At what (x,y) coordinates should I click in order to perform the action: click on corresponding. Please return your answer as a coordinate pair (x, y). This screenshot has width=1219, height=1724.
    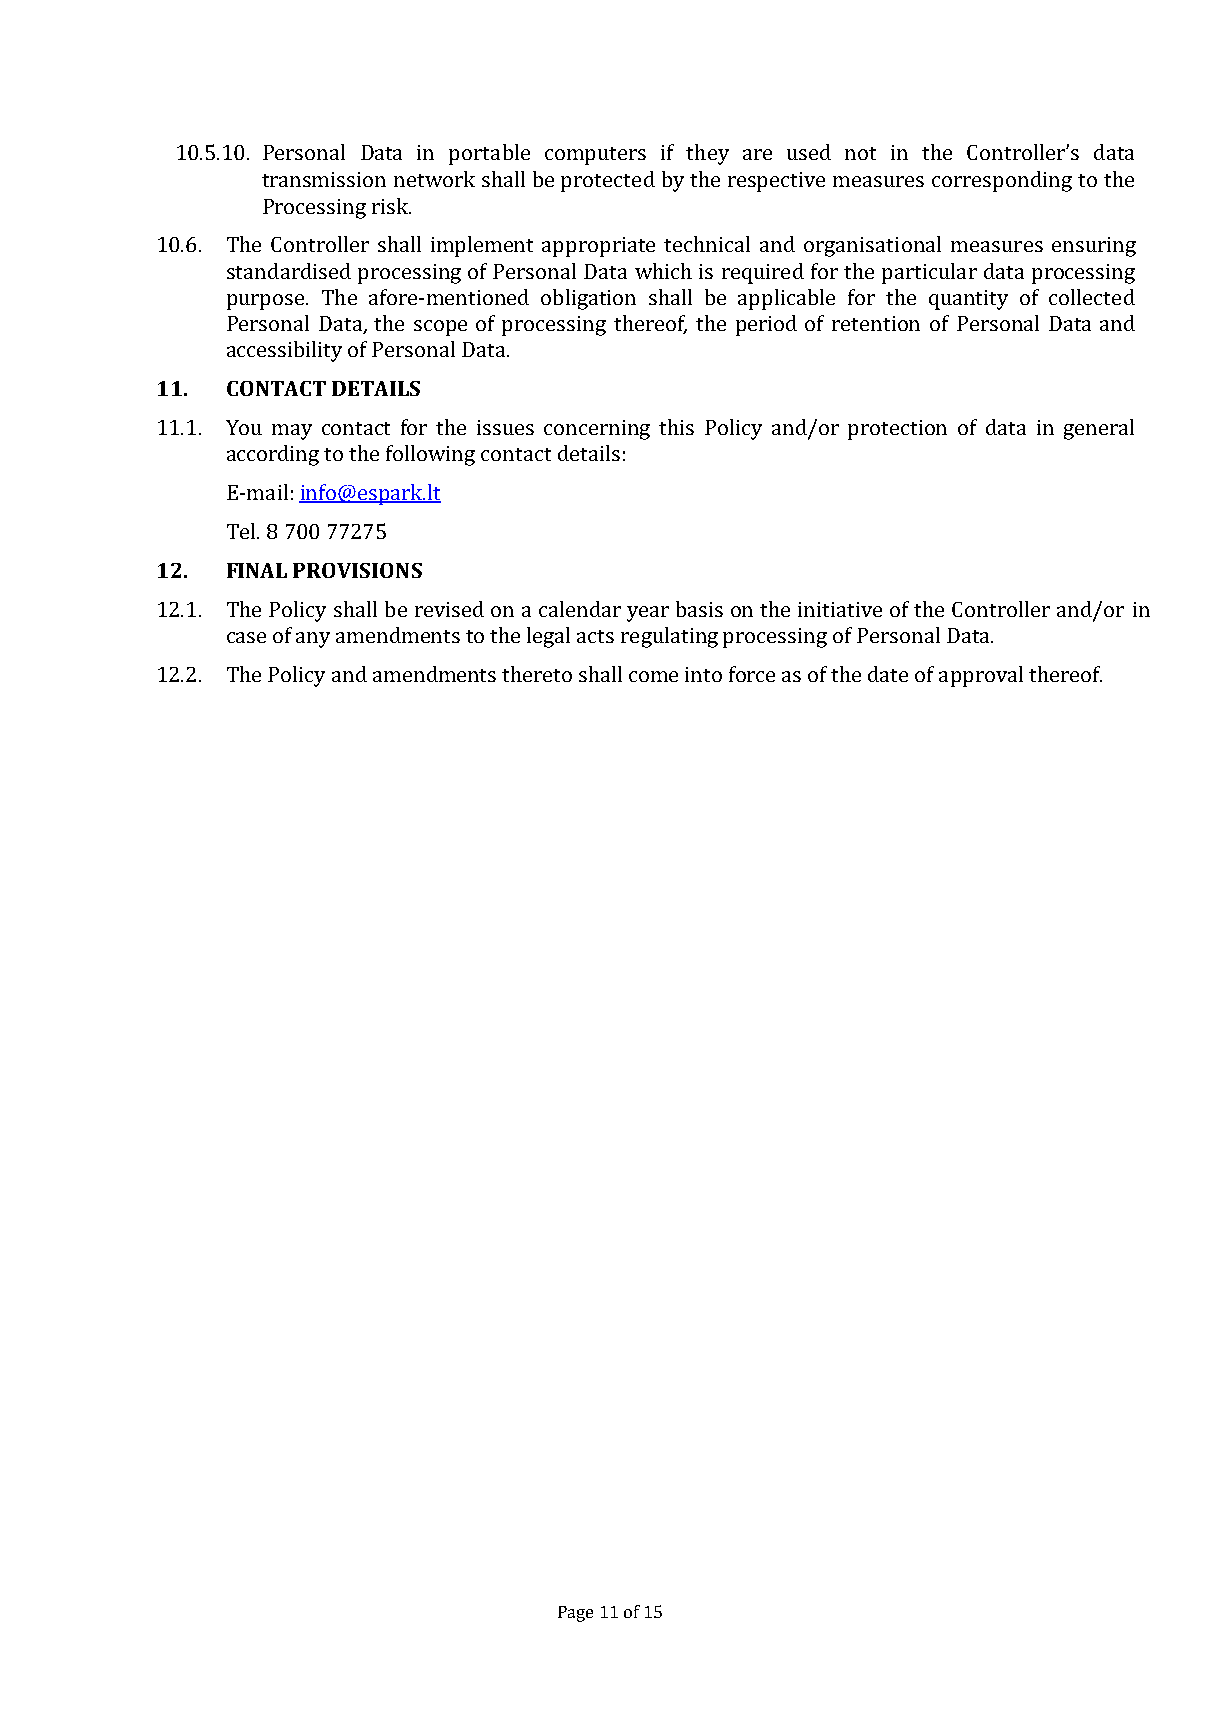
    Looking at the image, I should click on (1002, 181).
